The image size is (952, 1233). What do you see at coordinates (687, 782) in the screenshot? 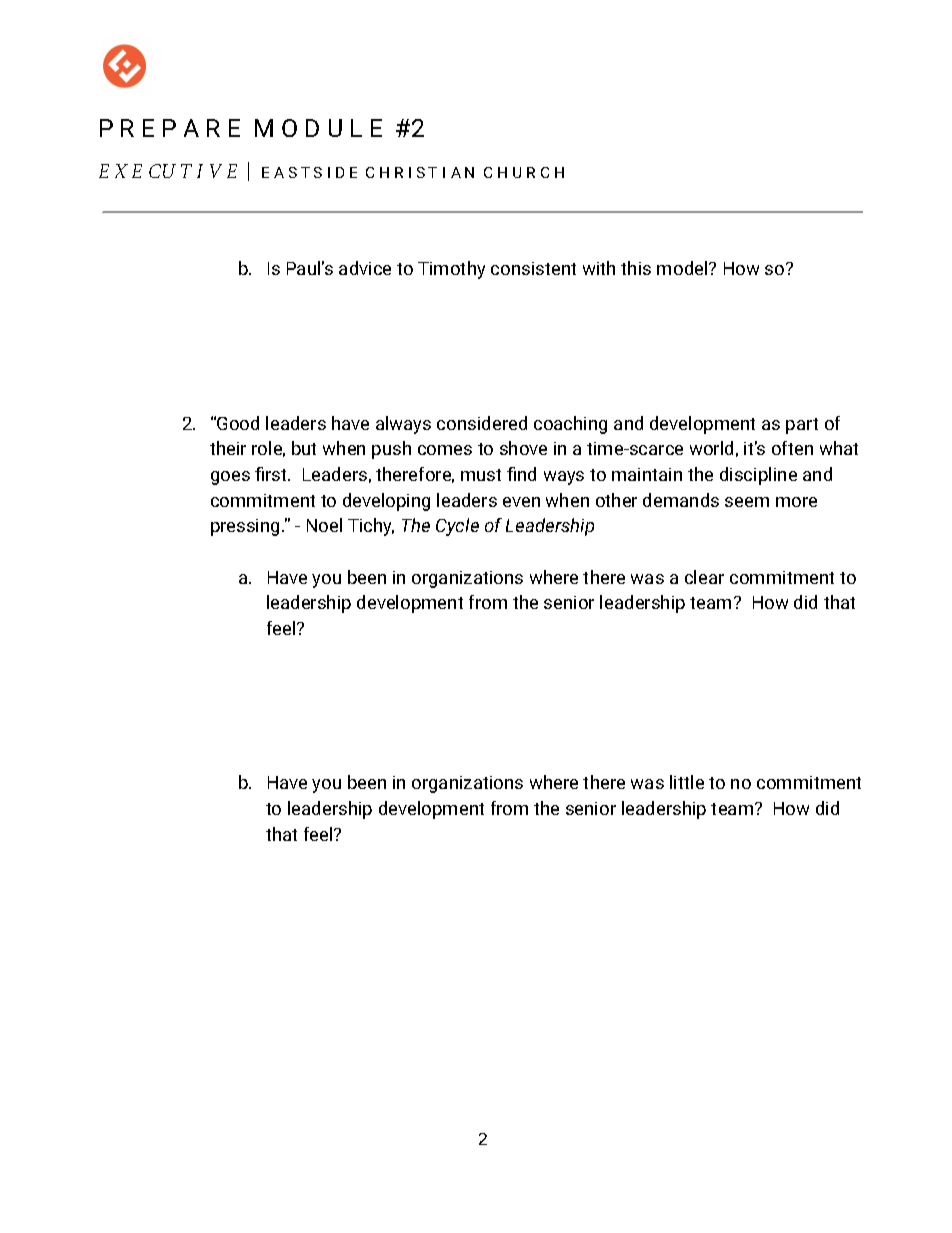
I see `little` at bounding box center [687, 782].
